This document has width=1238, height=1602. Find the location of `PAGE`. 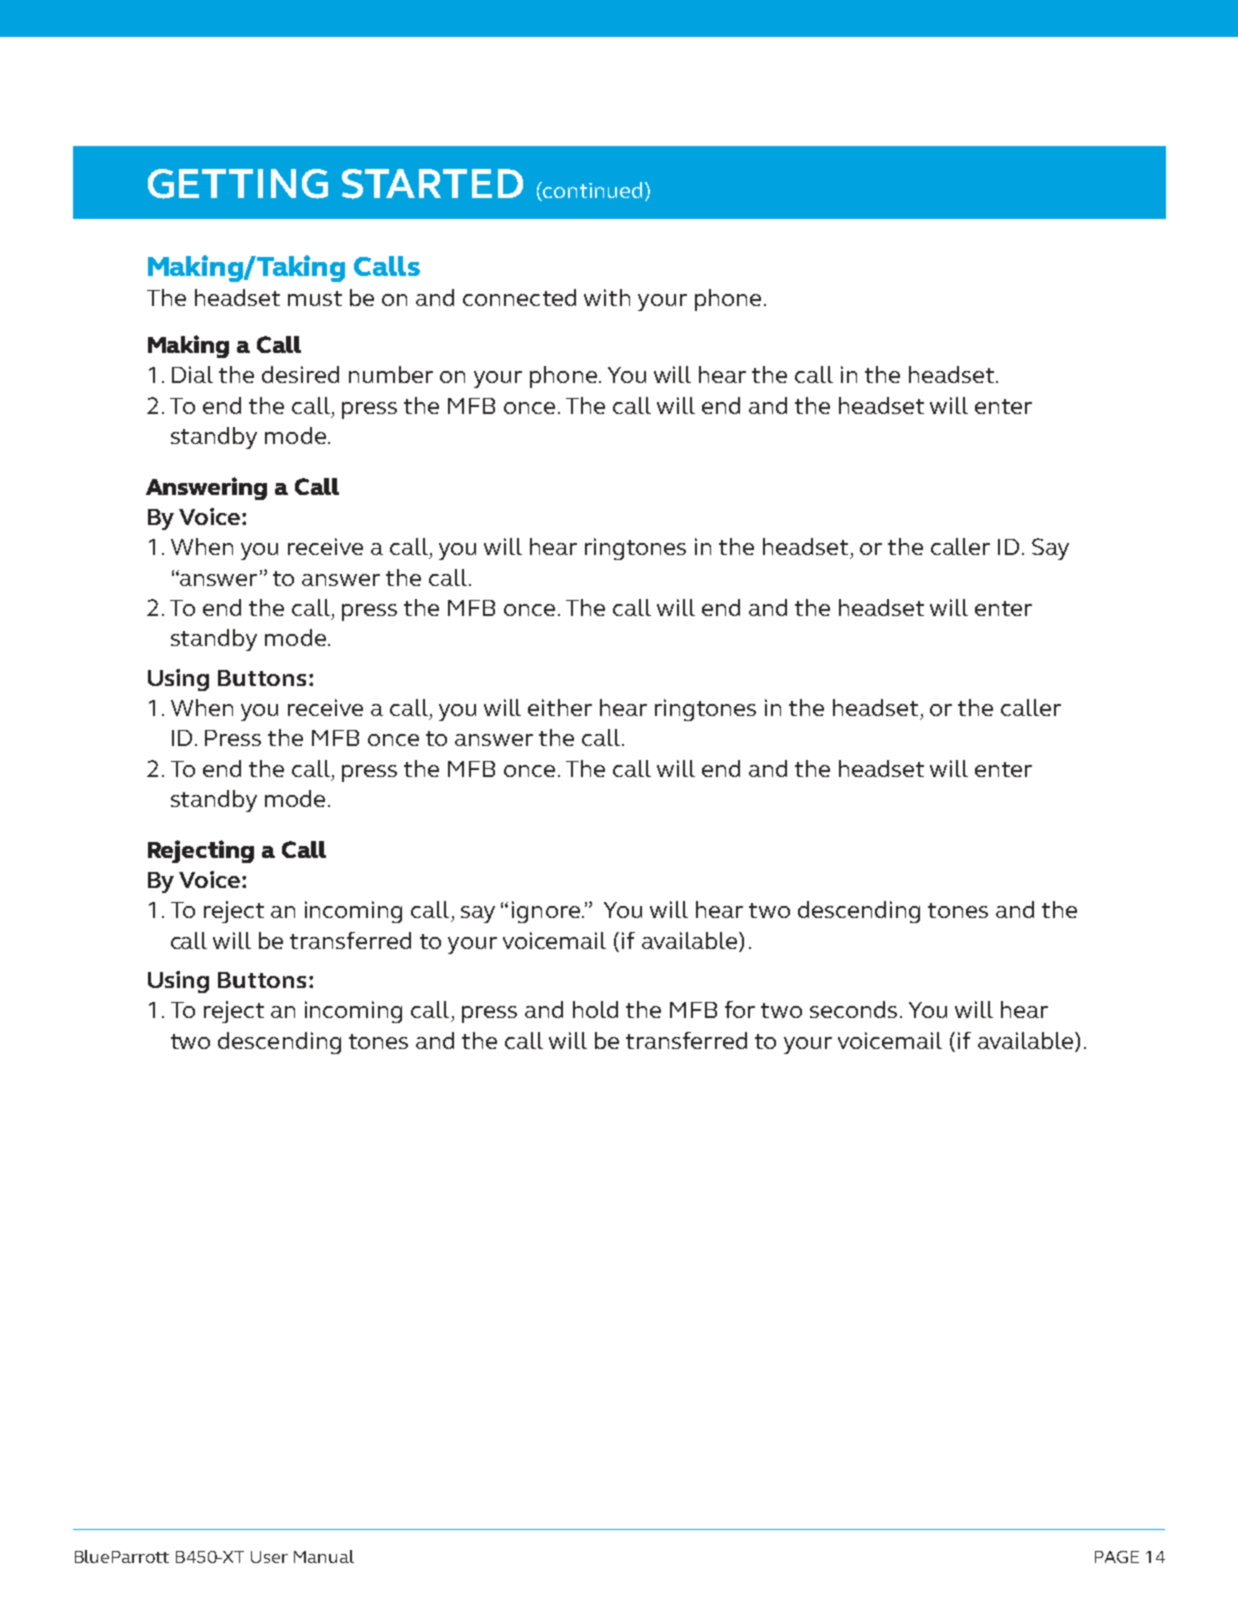

PAGE is located at coordinates (1117, 1557).
